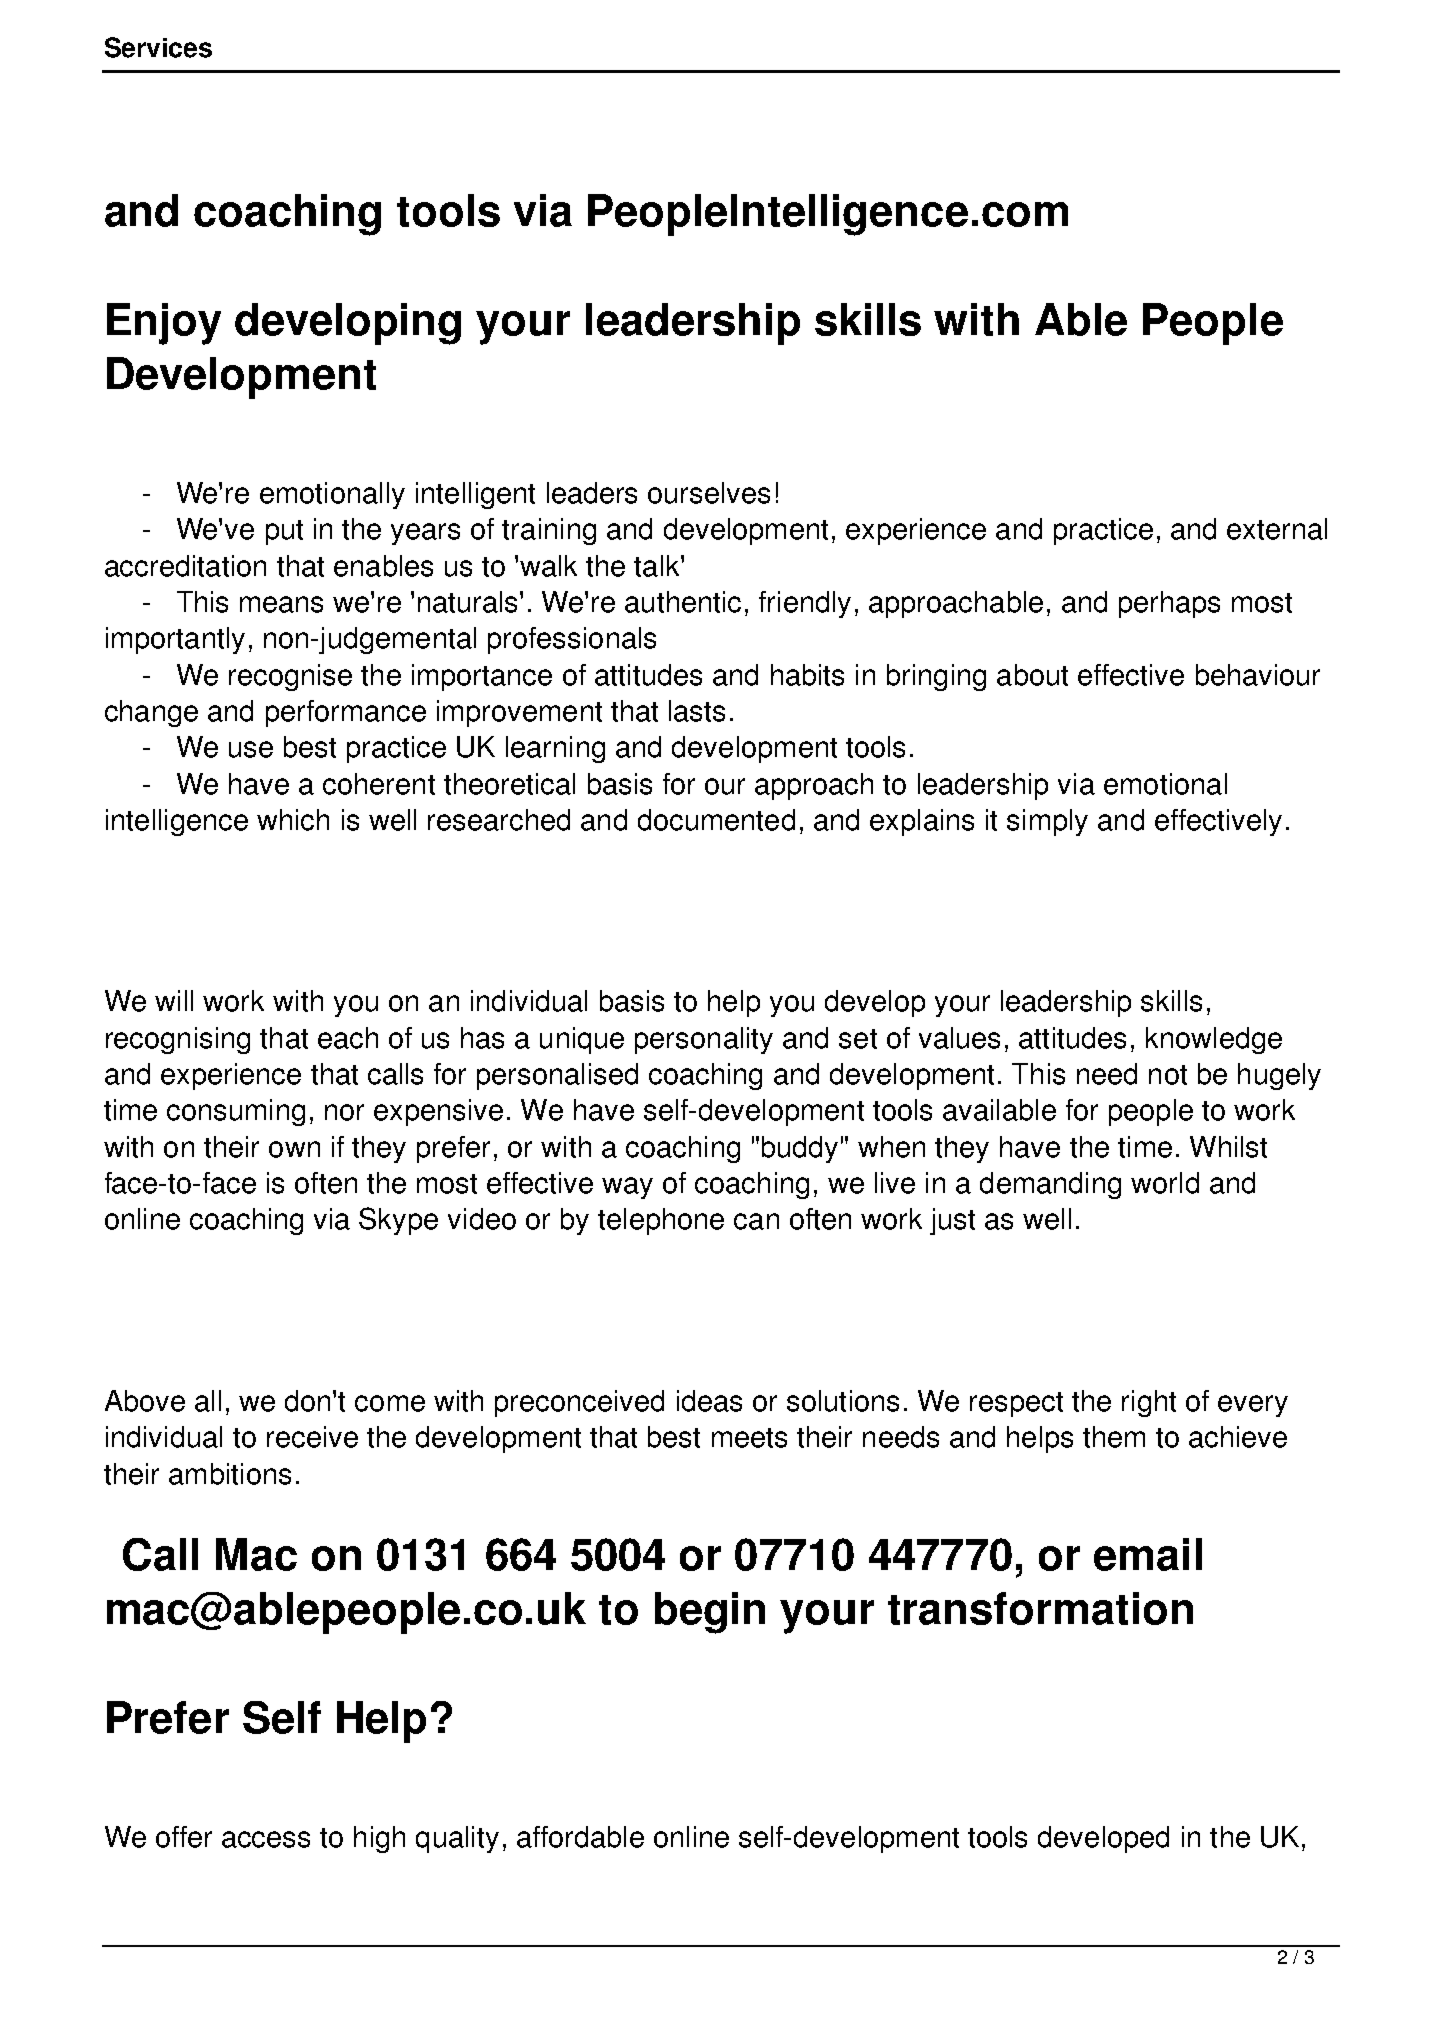 This screenshot has height=2039, width=1442. I want to click on recognise, so click(290, 677).
